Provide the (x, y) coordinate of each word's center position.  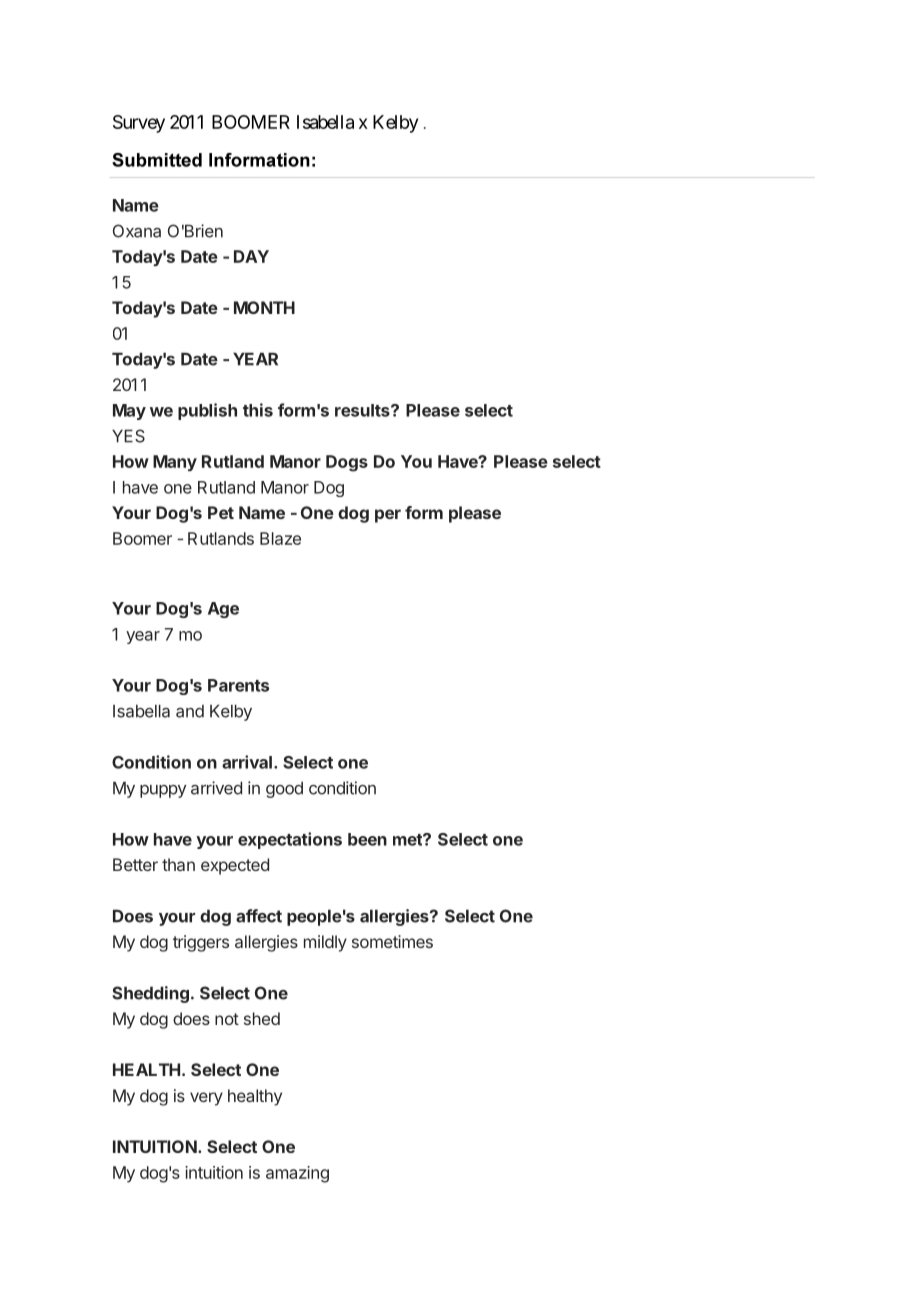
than (178, 864)
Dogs (347, 463)
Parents (238, 685)
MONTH (264, 307)
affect (259, 916)
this (258, 410)
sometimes (392, 941)
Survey (139, 124)
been (367, 839)
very (206, 1099)
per (388, 516)
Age (223, 610)
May (129, 412)
